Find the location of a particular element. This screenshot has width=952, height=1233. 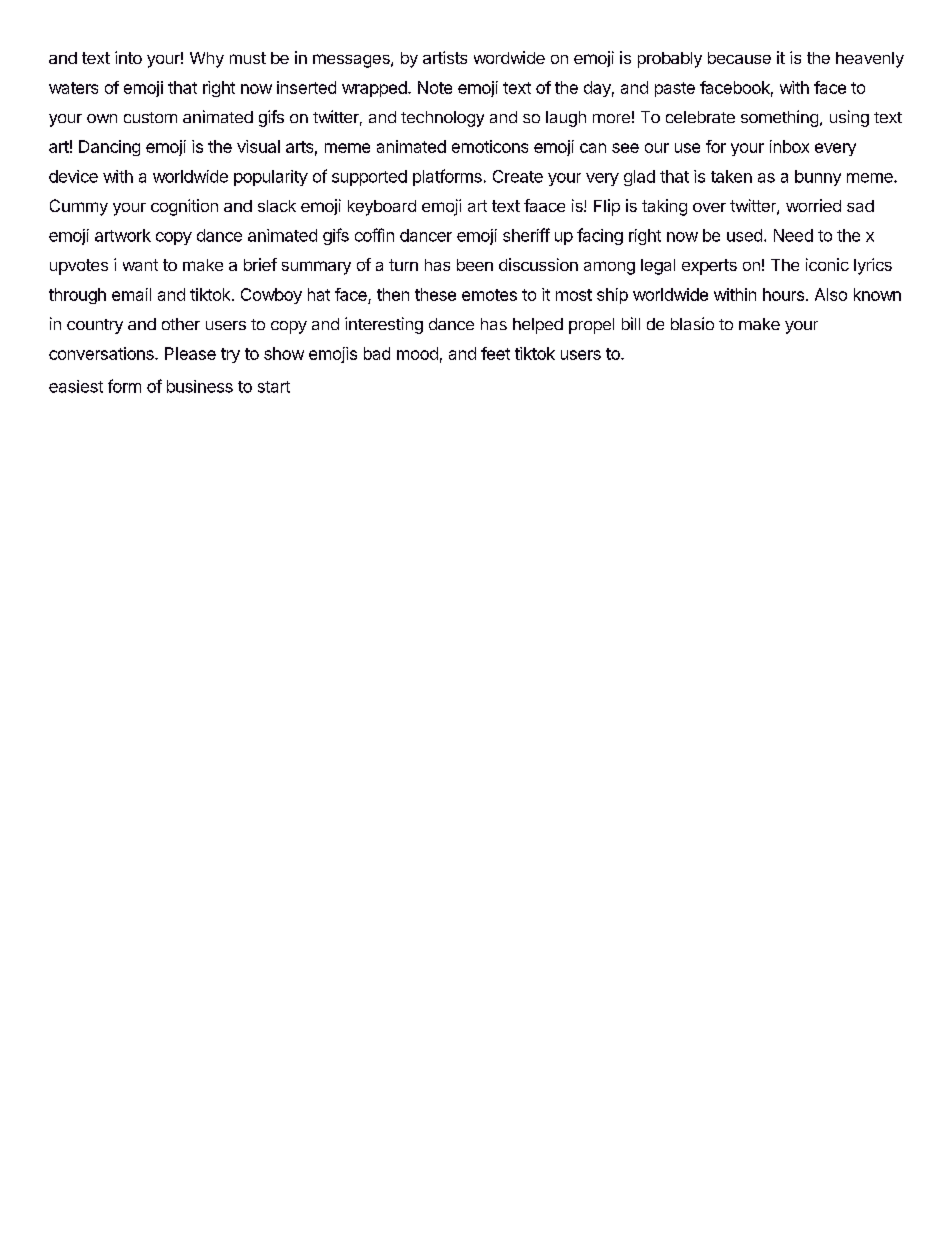

business is located at coordinates (200, 386).
